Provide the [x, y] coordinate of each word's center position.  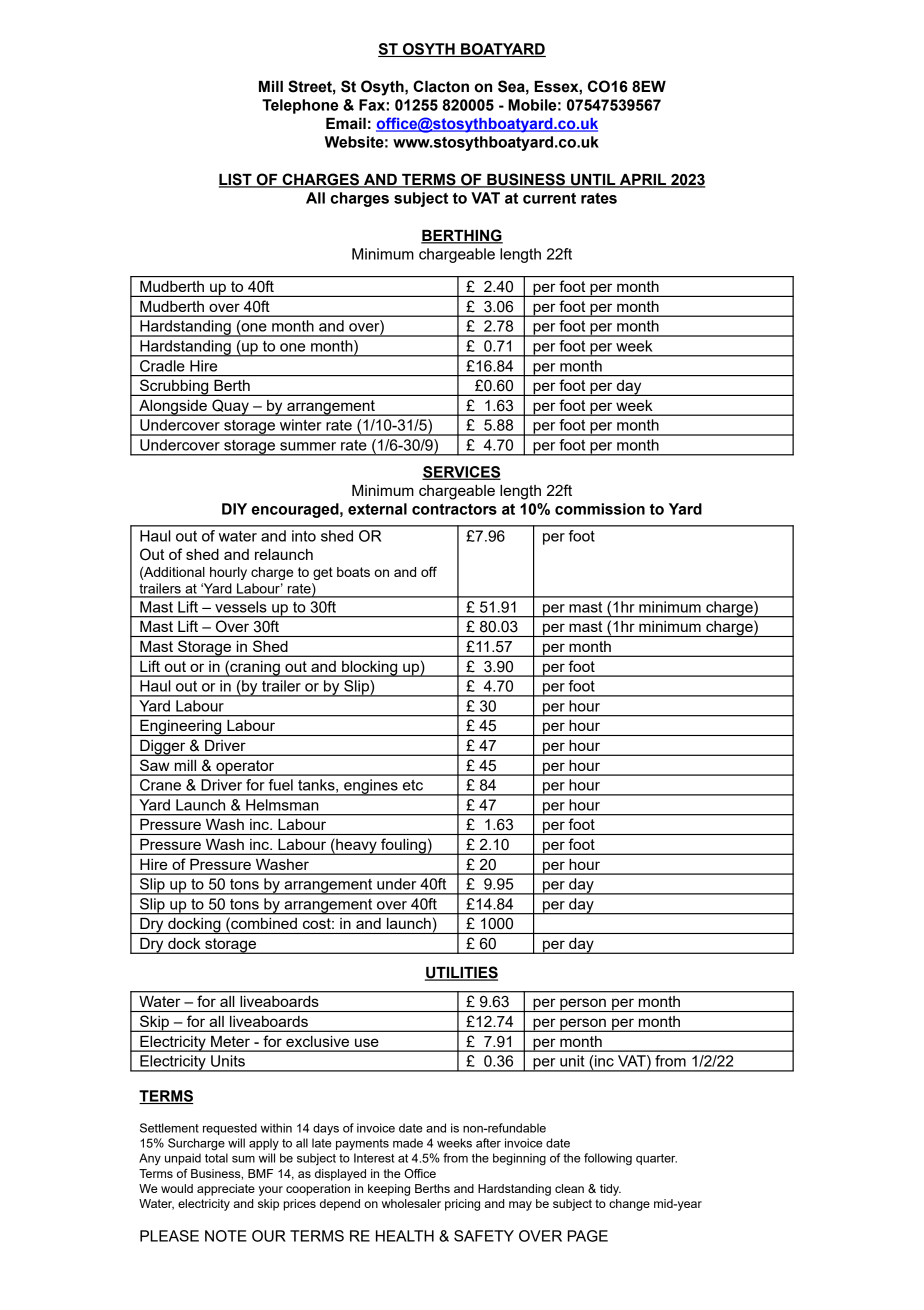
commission [600, 509]
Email [346, 124]
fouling [403, 846]
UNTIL [593, 181]
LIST [236, 180]
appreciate [226, 1190]
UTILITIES [461, 973]
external [377, 509]
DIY [234, 509]
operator [245, 768]
